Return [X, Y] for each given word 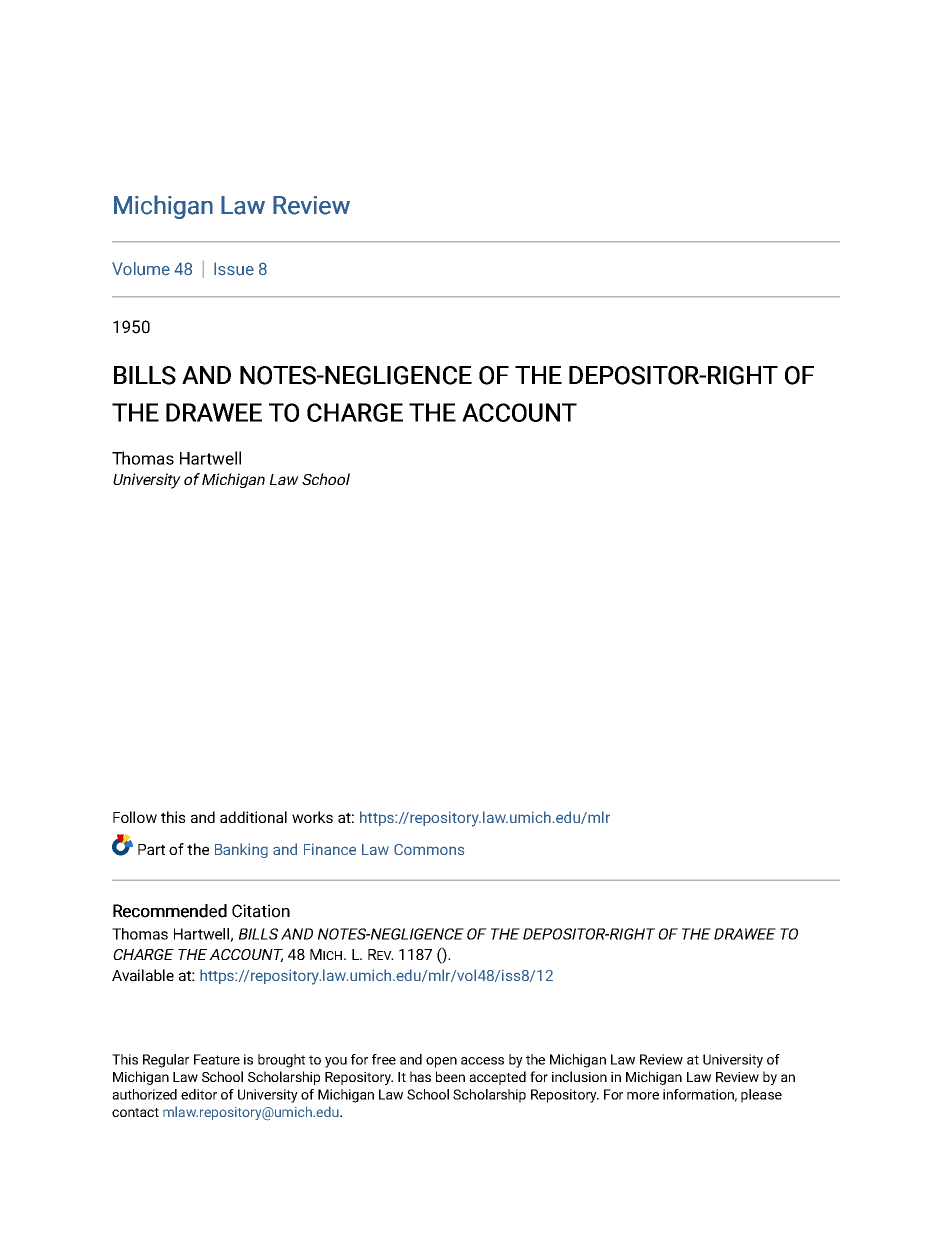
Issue [234, 269]
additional [253, 817]
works [312, 817]
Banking [241, 850]
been [450, 1076]
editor [199, 1094]
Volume [141, 269]
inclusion [579, 1076]
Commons [429, 849]
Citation [261, 911]
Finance [330, 849]
